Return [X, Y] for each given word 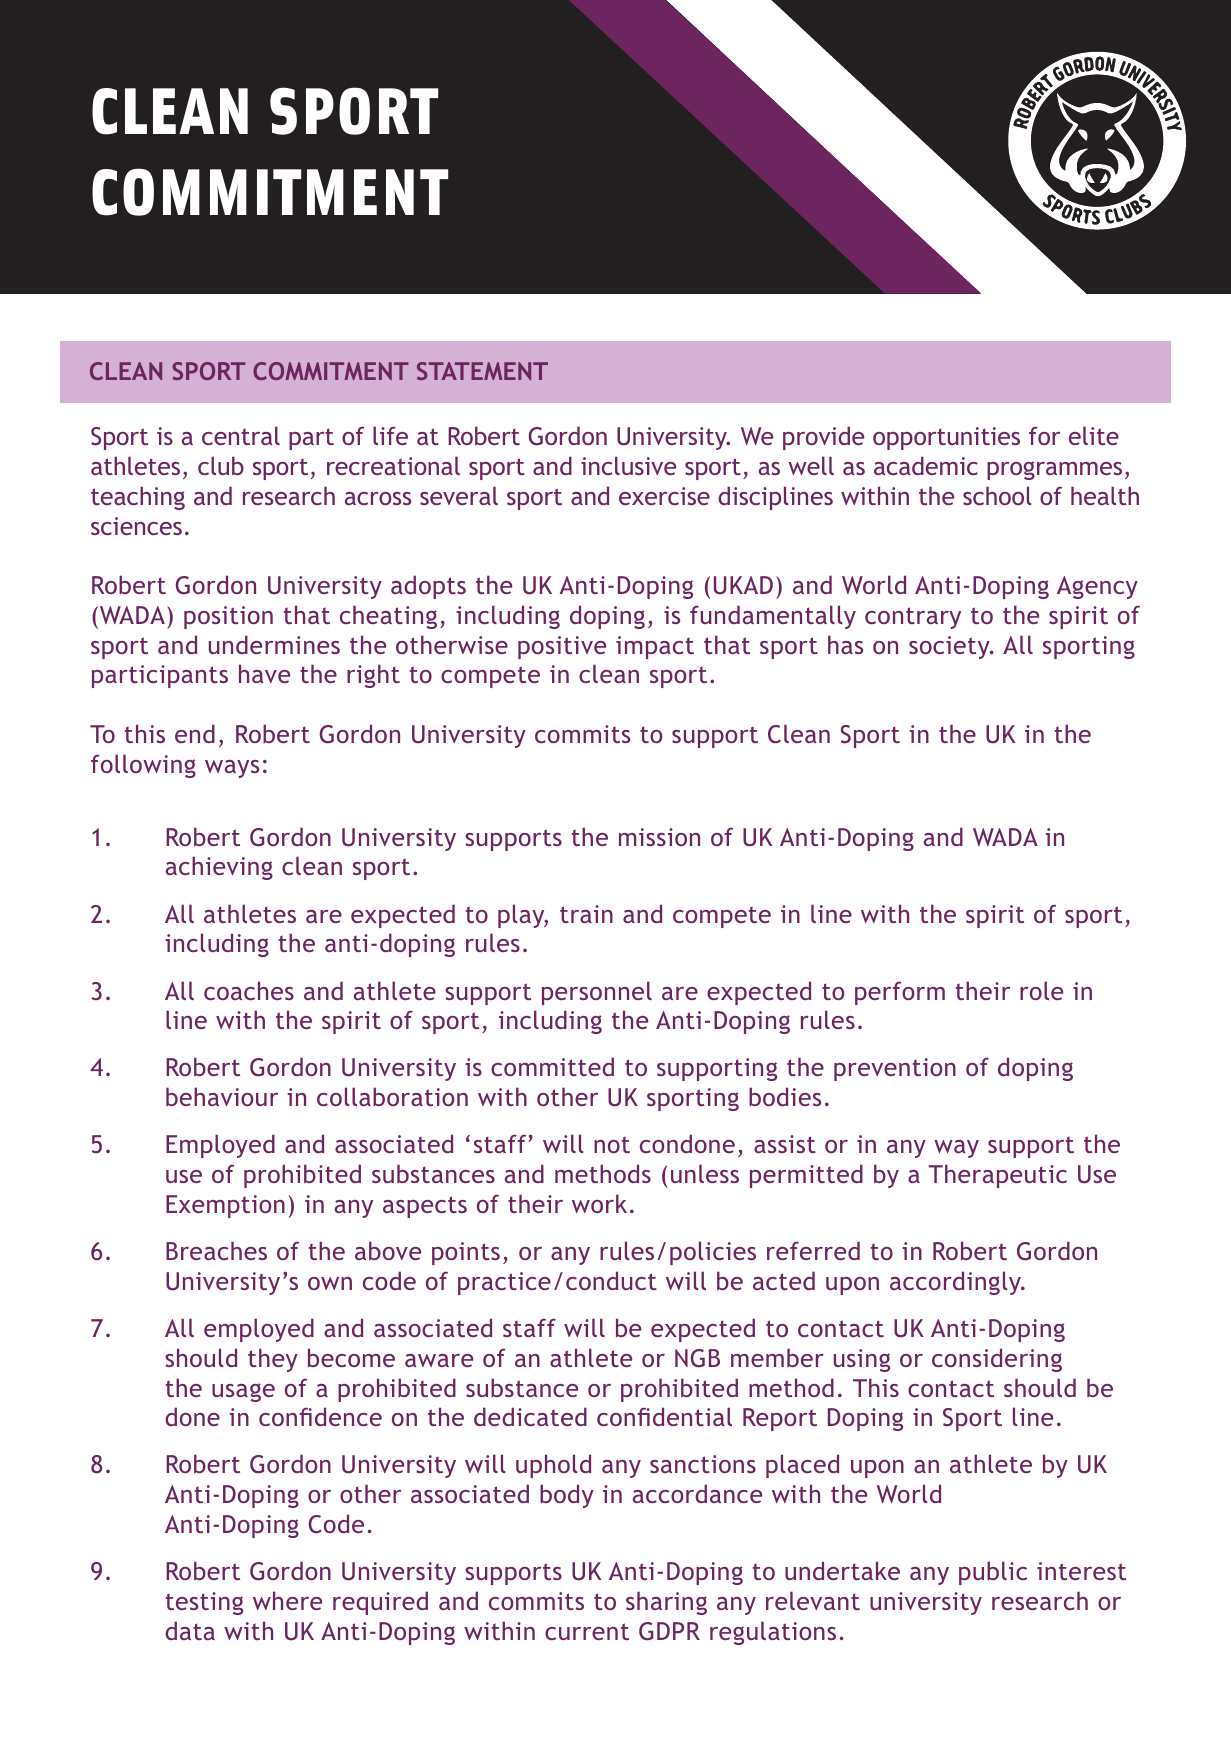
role [1041, 990]
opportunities [946, 438]
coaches [249, 990]
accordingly [956, 1283]
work [599, 1203]
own [330, 1283]
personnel [597, 993]
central [241, 435]
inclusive [628, 465]
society [950, 647]
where [287, 1600]
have [264, 673]
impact [655, 647]
